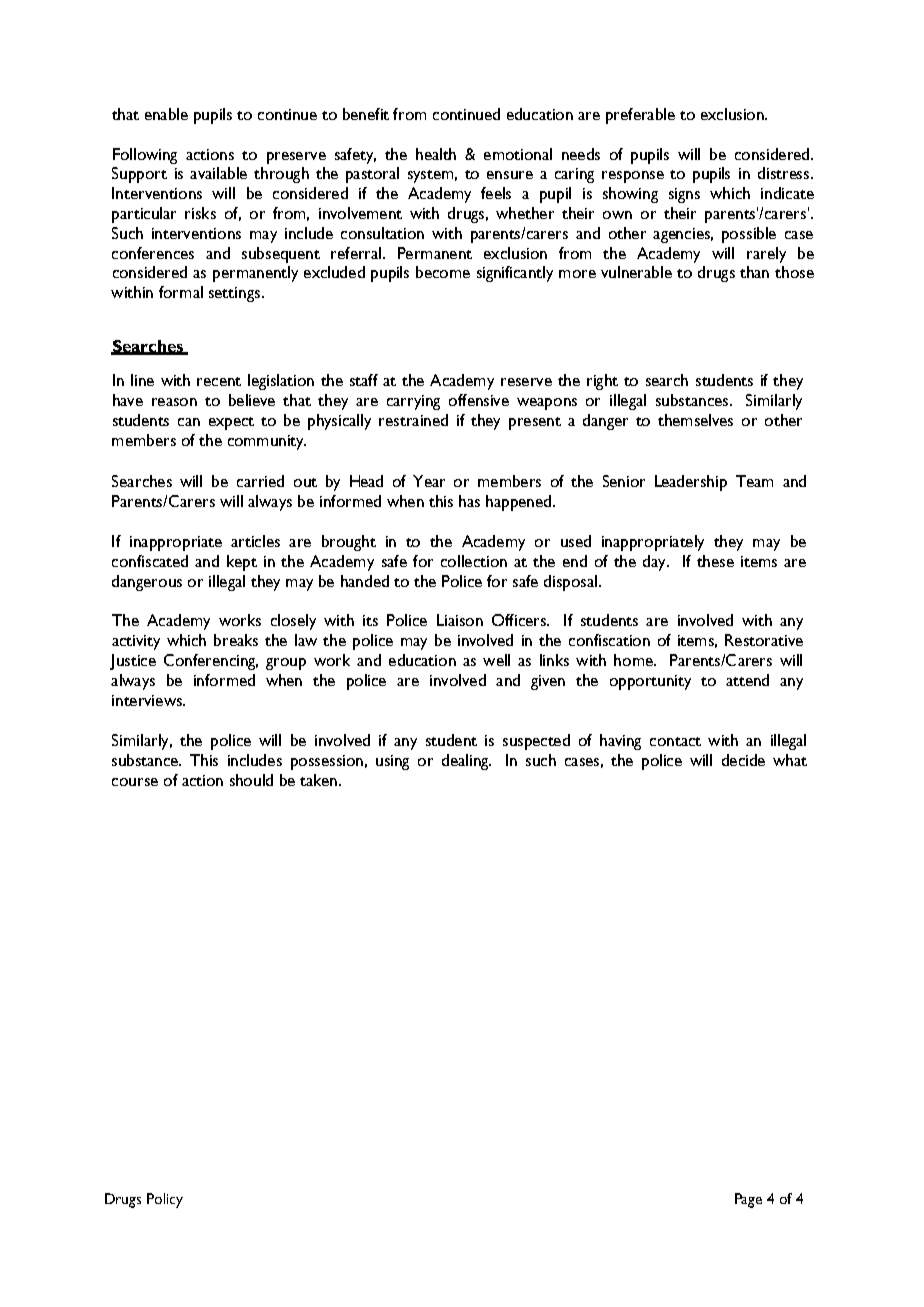 The height and width of the screenshot is (1307, 924). Describe the element at coordinates (211, 662) in the screenshot. I see `Conferencing` at that location.
